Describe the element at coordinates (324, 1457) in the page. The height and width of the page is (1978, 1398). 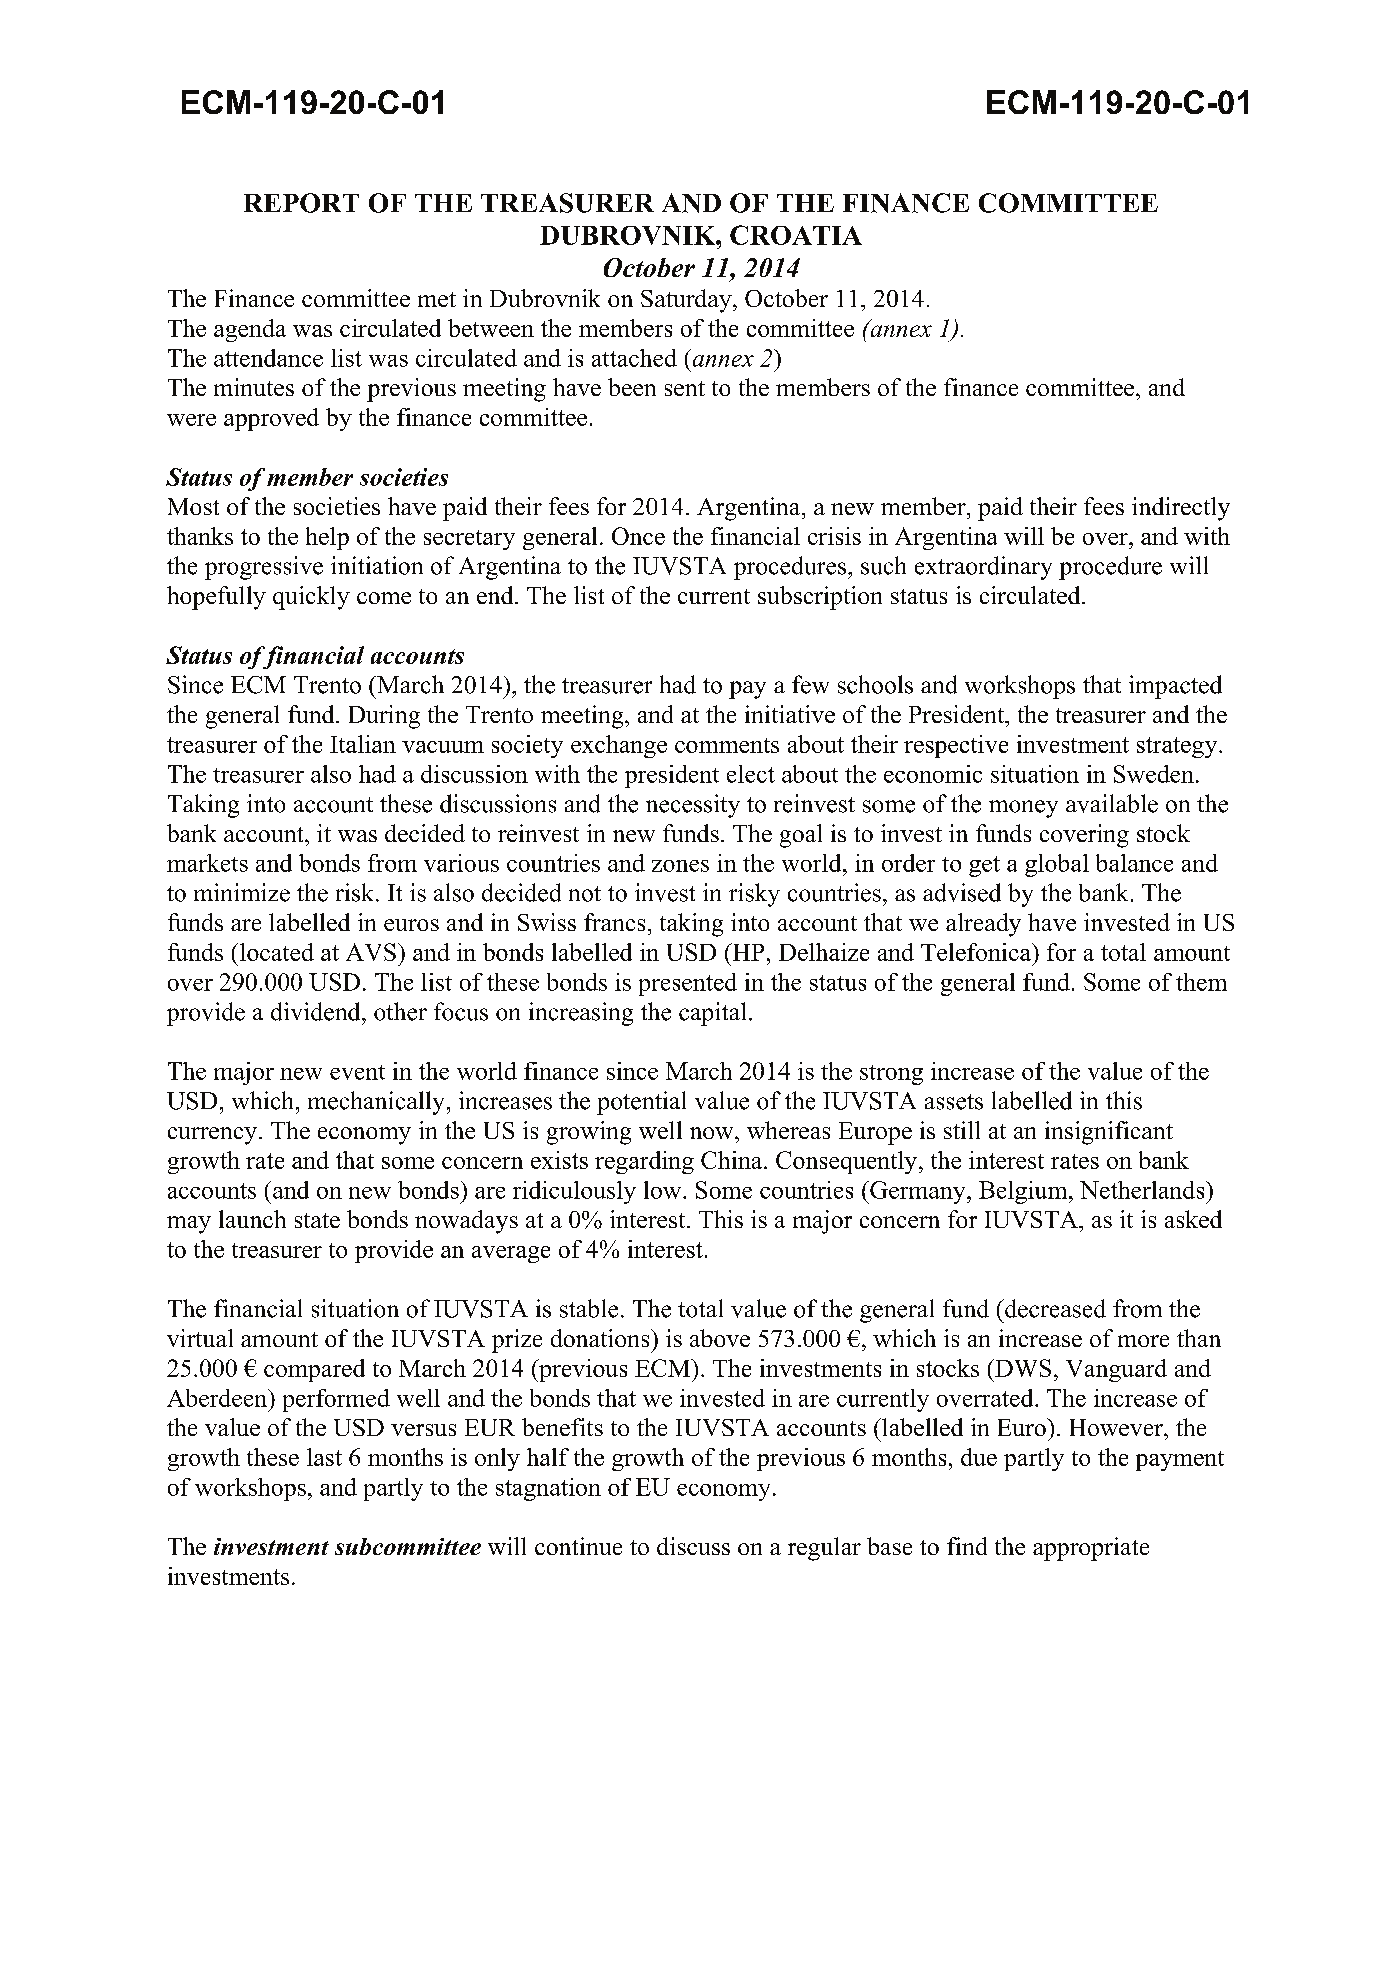
I see `last` at that location.
